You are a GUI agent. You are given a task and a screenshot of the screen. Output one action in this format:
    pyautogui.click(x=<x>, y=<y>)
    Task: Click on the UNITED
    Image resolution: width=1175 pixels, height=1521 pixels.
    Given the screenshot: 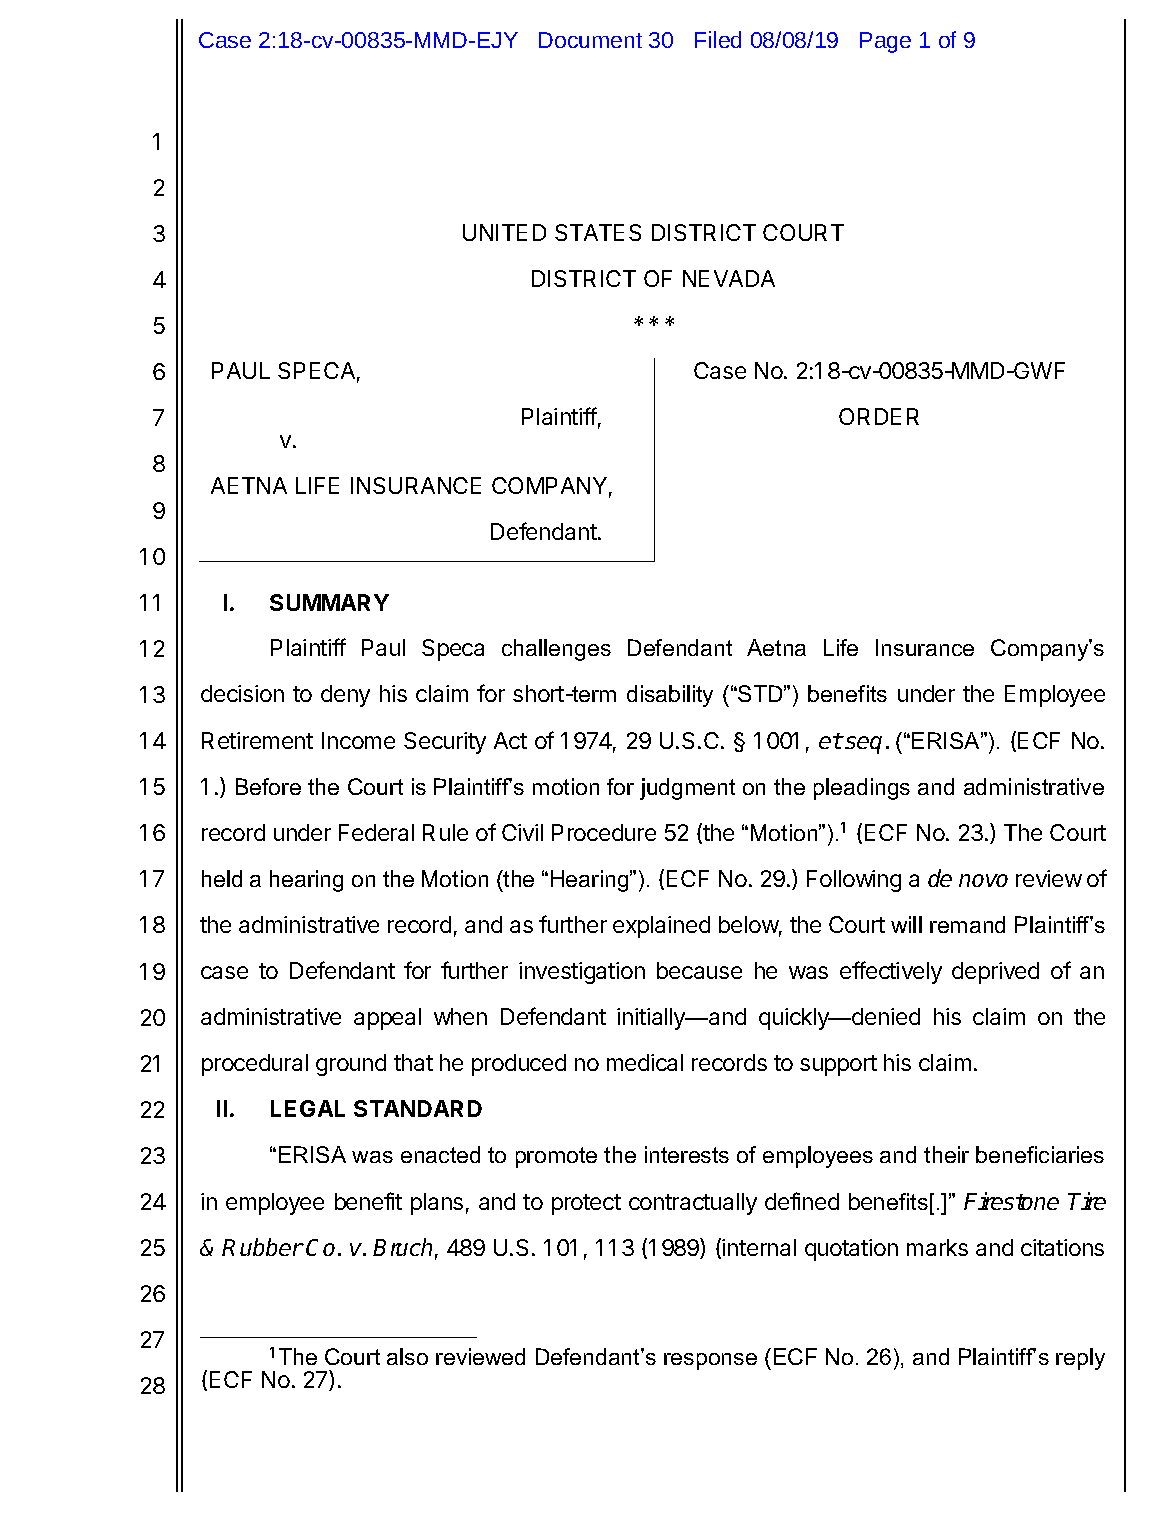 What is the action you would take?
    pyautogui.click(x=504, y=232)
